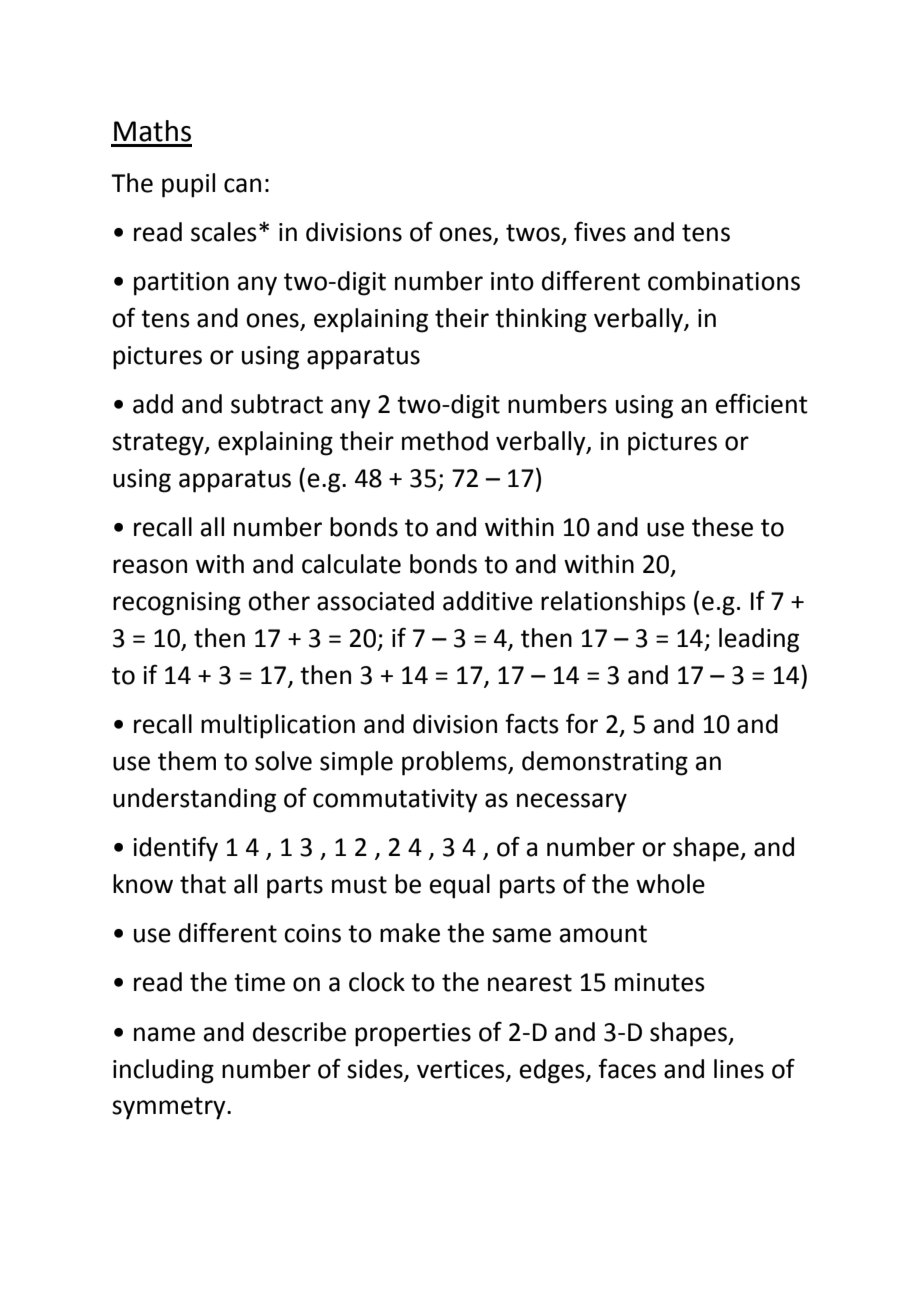 The width and height of the document is (924, 1308). What do you see at coordinates (460, 886) in the document?
I see `equal` at bounding box center [460, 886].
